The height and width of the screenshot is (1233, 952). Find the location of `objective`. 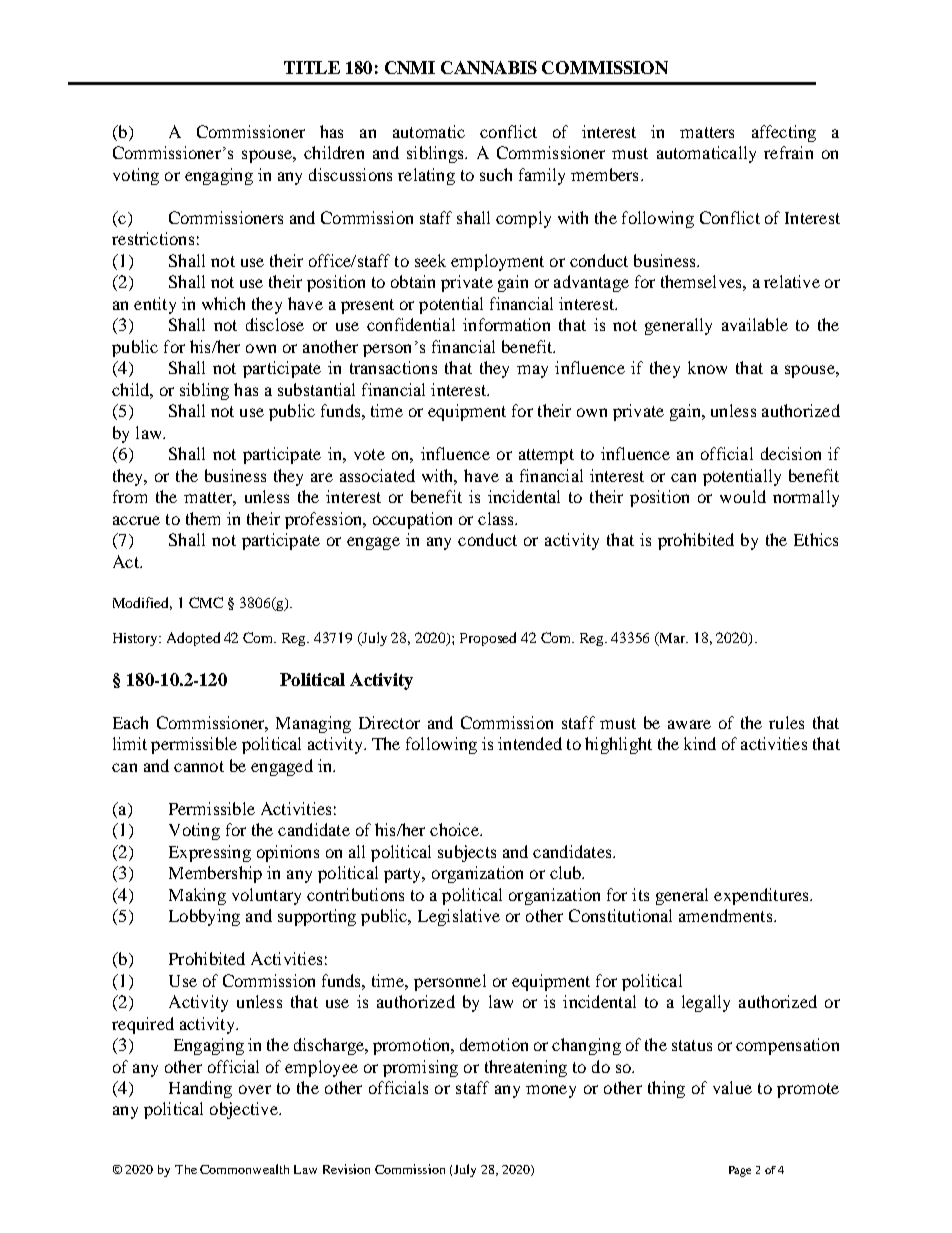

objective is located at coordinates (245, 1110).
